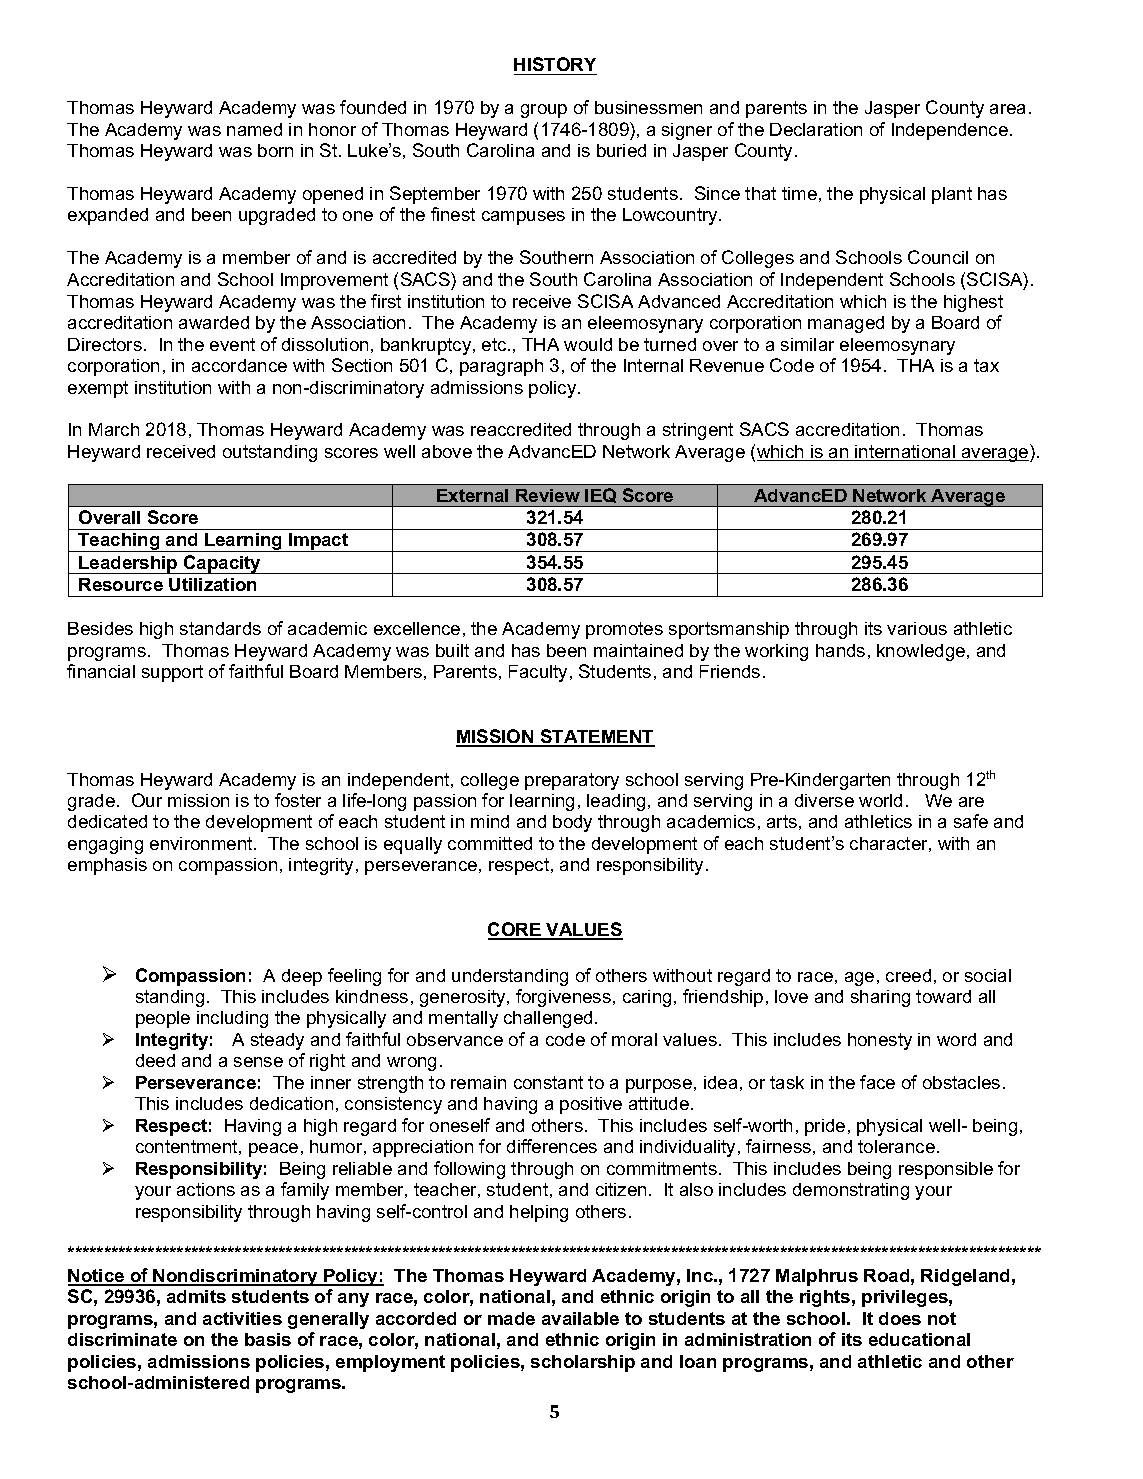  Describe the element at coordinates (596, 737) in the image. I see `STATEMENT` at that location.
